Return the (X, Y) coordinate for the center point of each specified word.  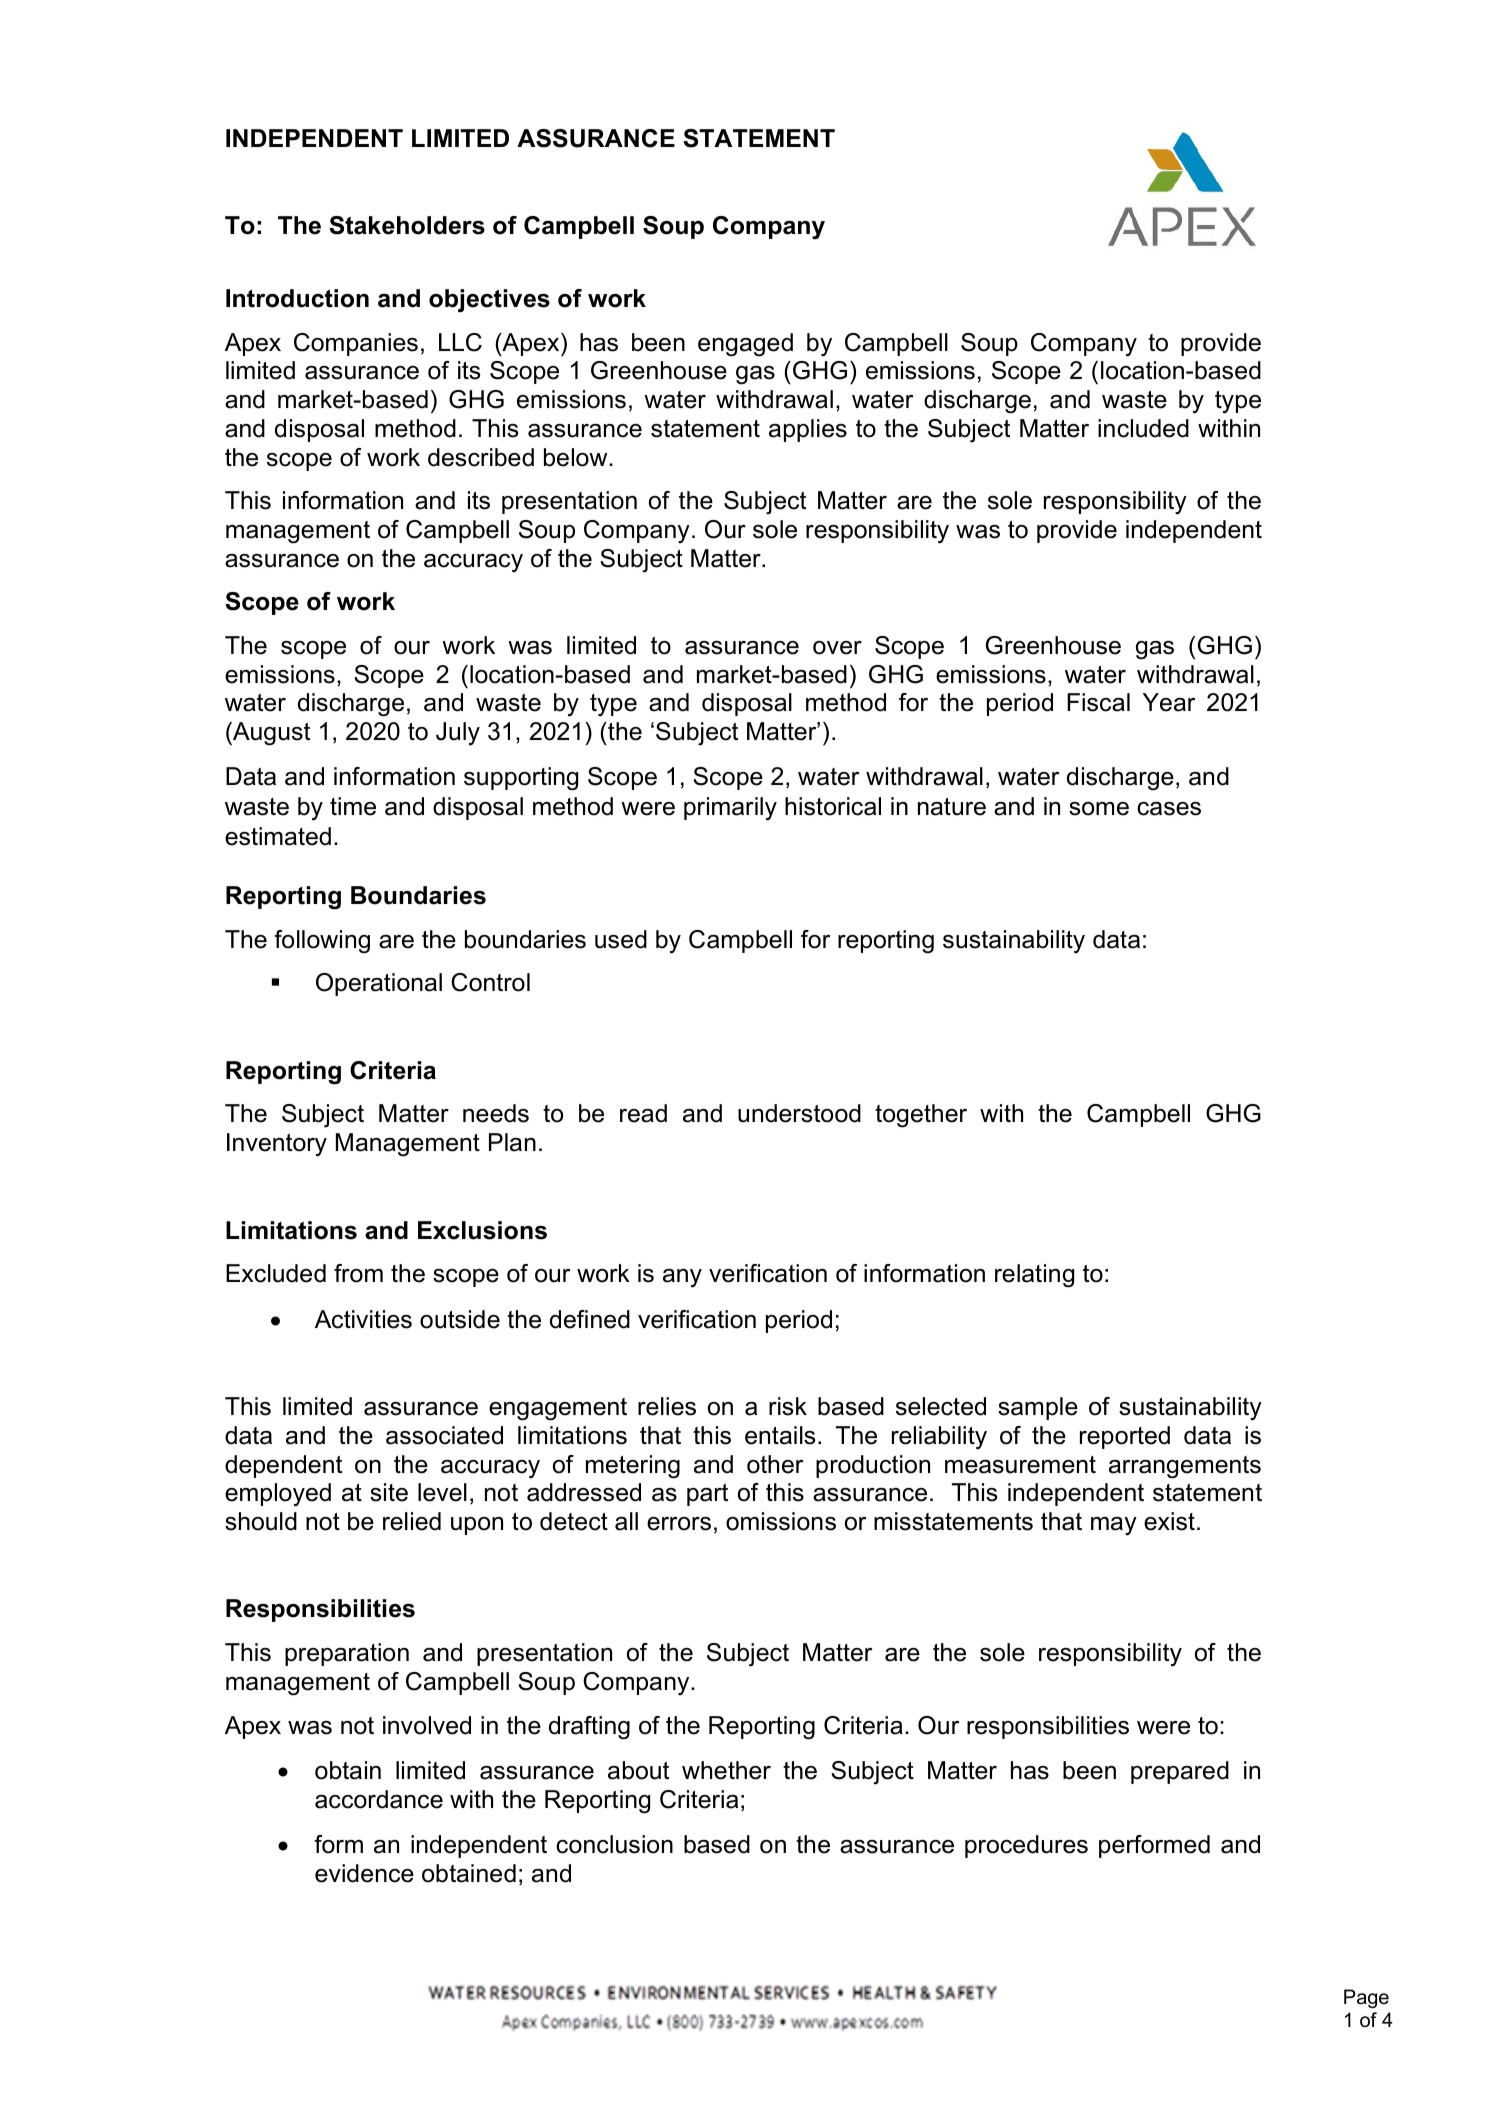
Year (1169, 702)
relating (1034, 1276)
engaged (745, 345)
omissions (781, 1521)
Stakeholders (407, 225)
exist (1169, 1521)
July (458, 734)
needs (496, 1113)
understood (799, 1113)
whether (726, 1770)
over (837, 648)
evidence (364, 1873)
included (1143, 428)
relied (412, 1521)
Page (1366, 1998)
